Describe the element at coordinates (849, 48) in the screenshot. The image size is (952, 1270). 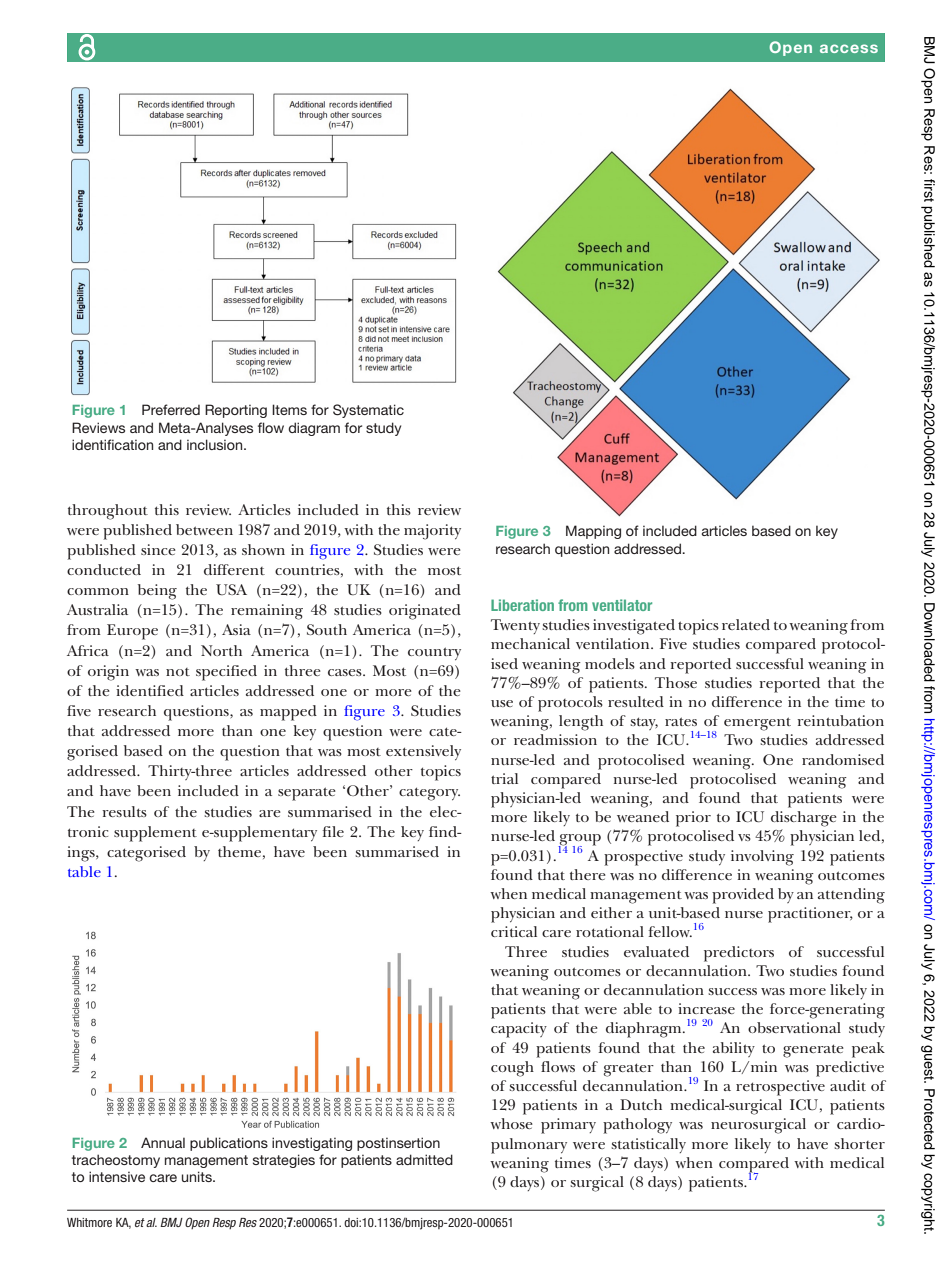
I see `access` at that location.
